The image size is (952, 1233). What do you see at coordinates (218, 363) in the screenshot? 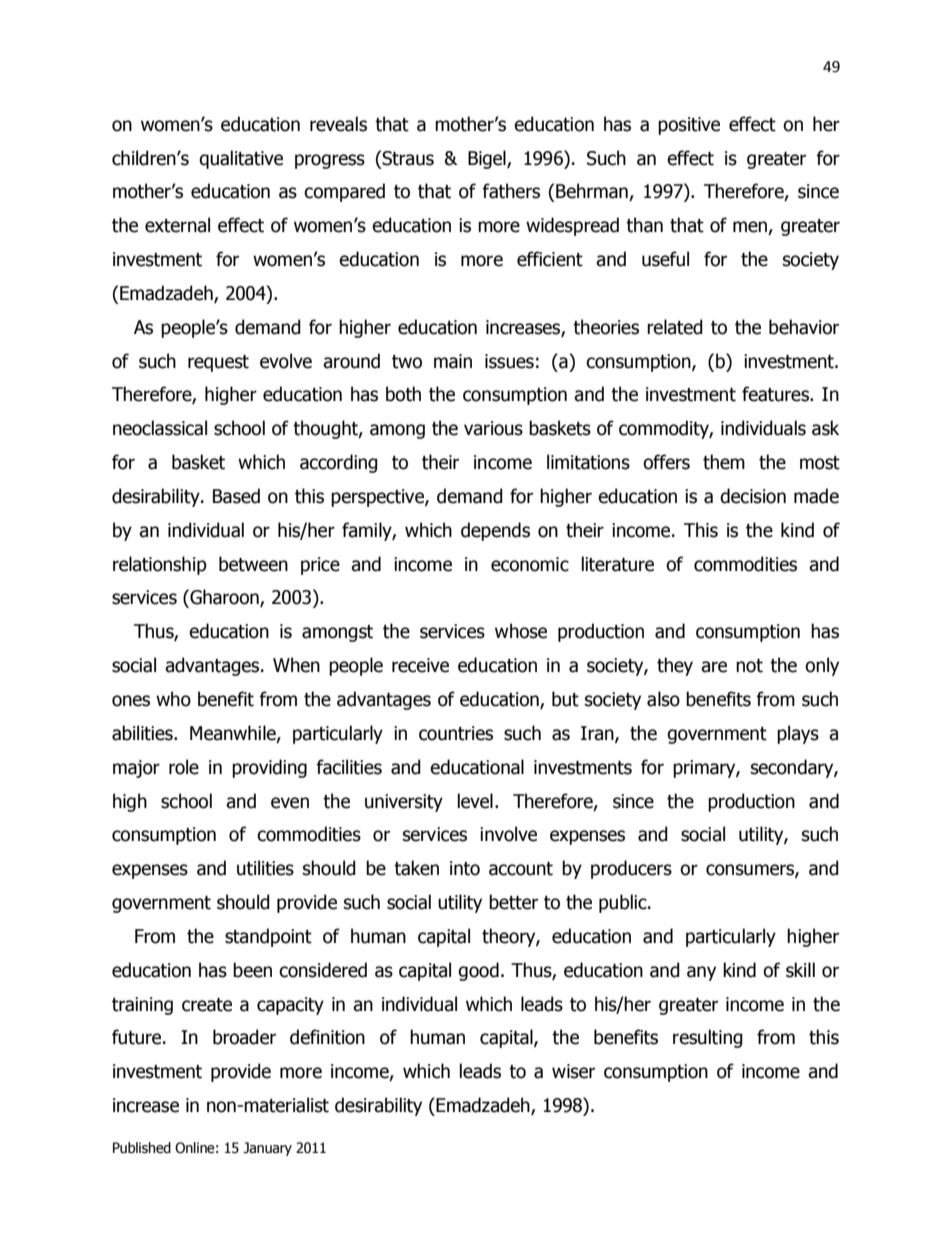
I see `request` at bounding box center [218, 363].
